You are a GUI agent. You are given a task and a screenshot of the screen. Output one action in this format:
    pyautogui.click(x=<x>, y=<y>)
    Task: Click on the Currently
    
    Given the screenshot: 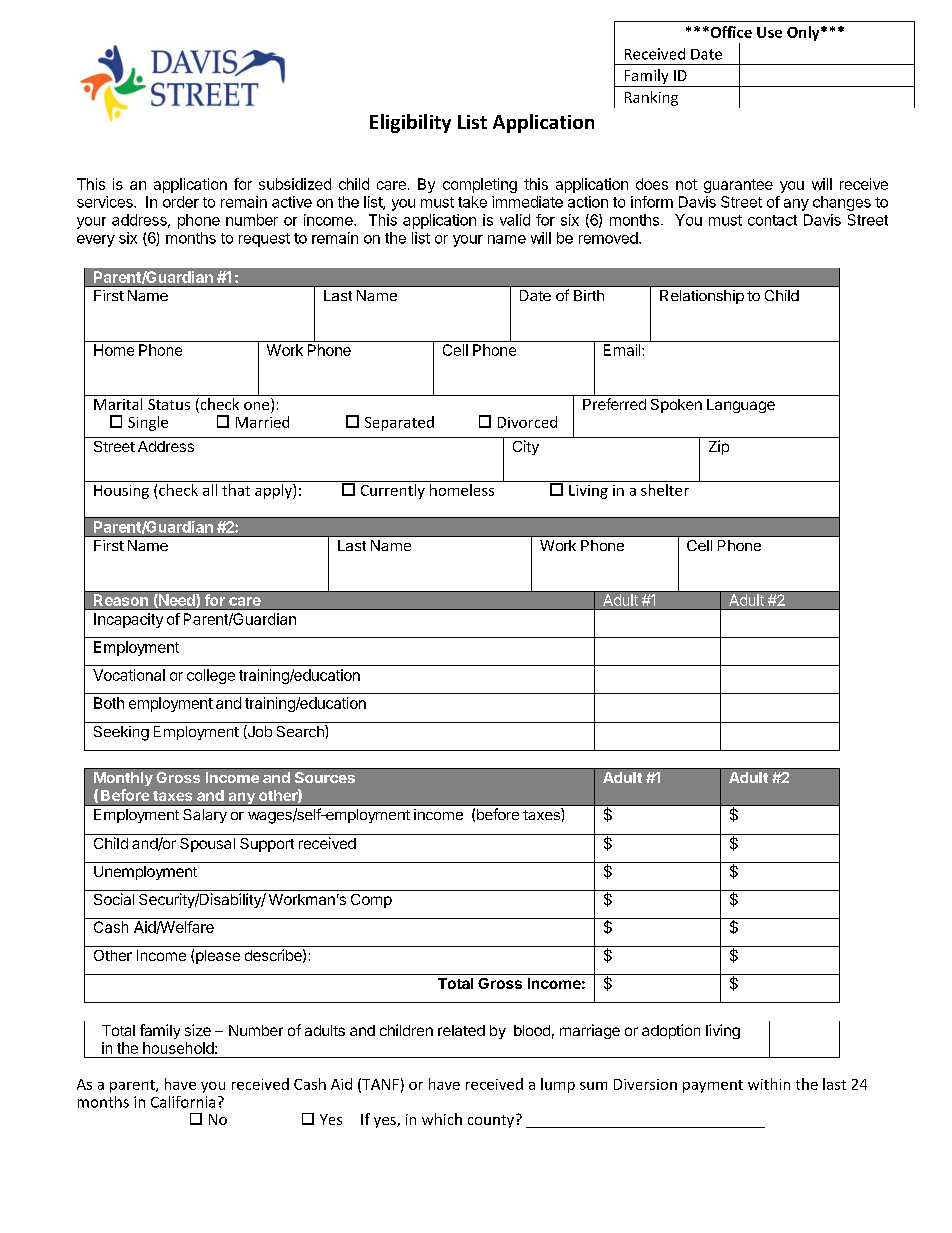 What is the action you would take?
    pyautogui.click(x=393, y=491)
